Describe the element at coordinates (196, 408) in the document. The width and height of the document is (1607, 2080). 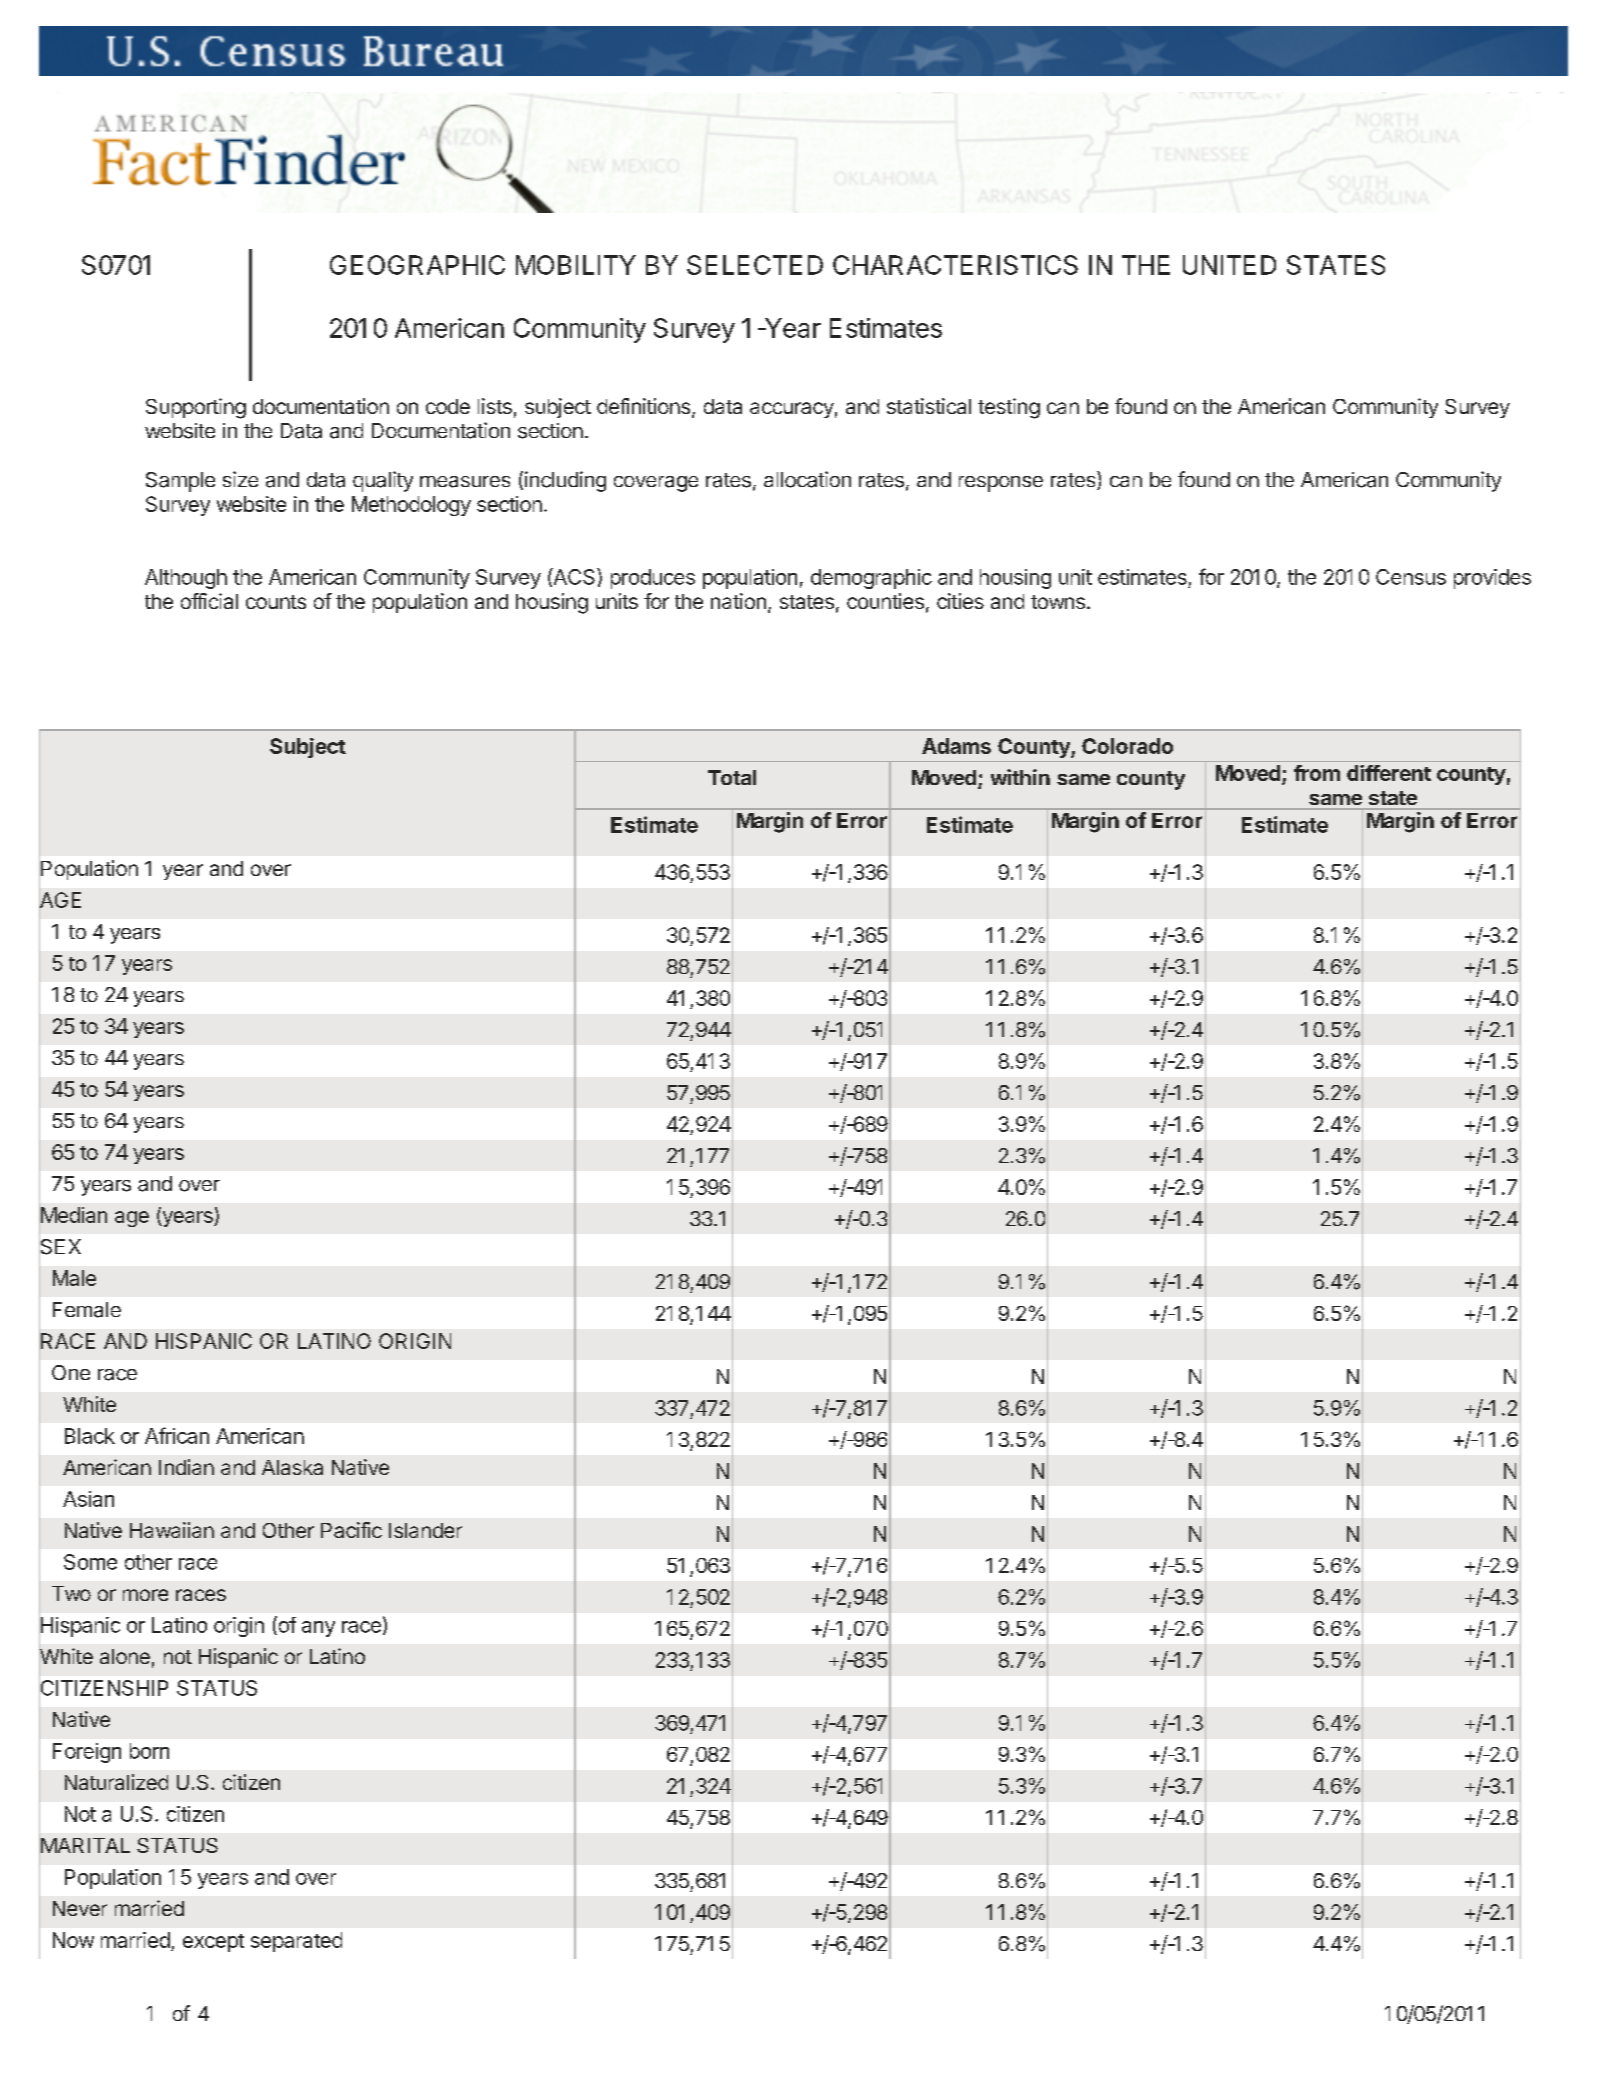
I see `Supporting` at that location.
